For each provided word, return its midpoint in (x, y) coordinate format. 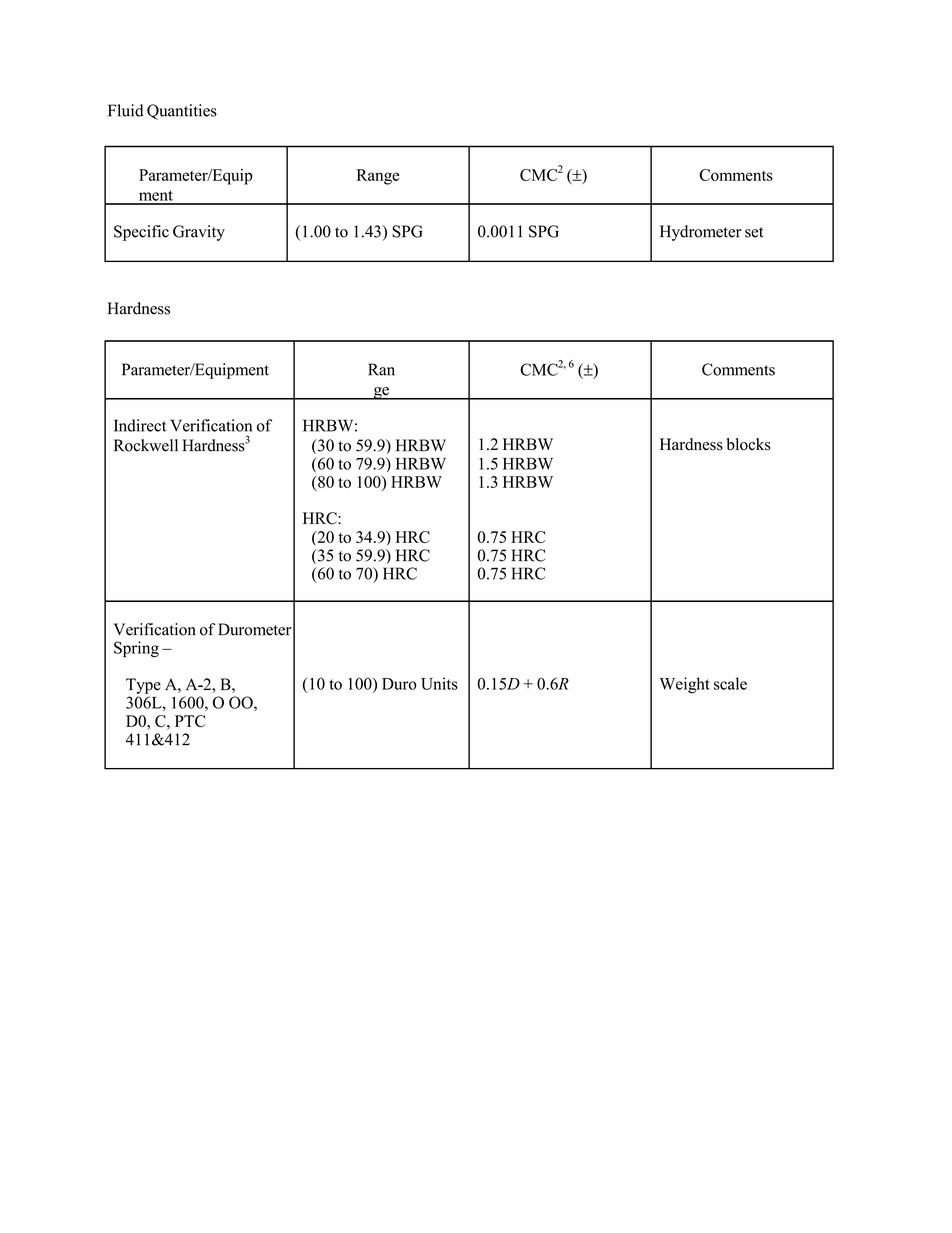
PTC (190, 721)
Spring (136, 649)
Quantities (182, 112)
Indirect (140, 425)
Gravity (199, 233)
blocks (749, 444)
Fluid (126, 110)
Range (377, 177)
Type (143, 686)
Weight (685, 685)
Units (439, 683)
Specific (141, 233)
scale (730, 683)
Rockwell (146, 445)
